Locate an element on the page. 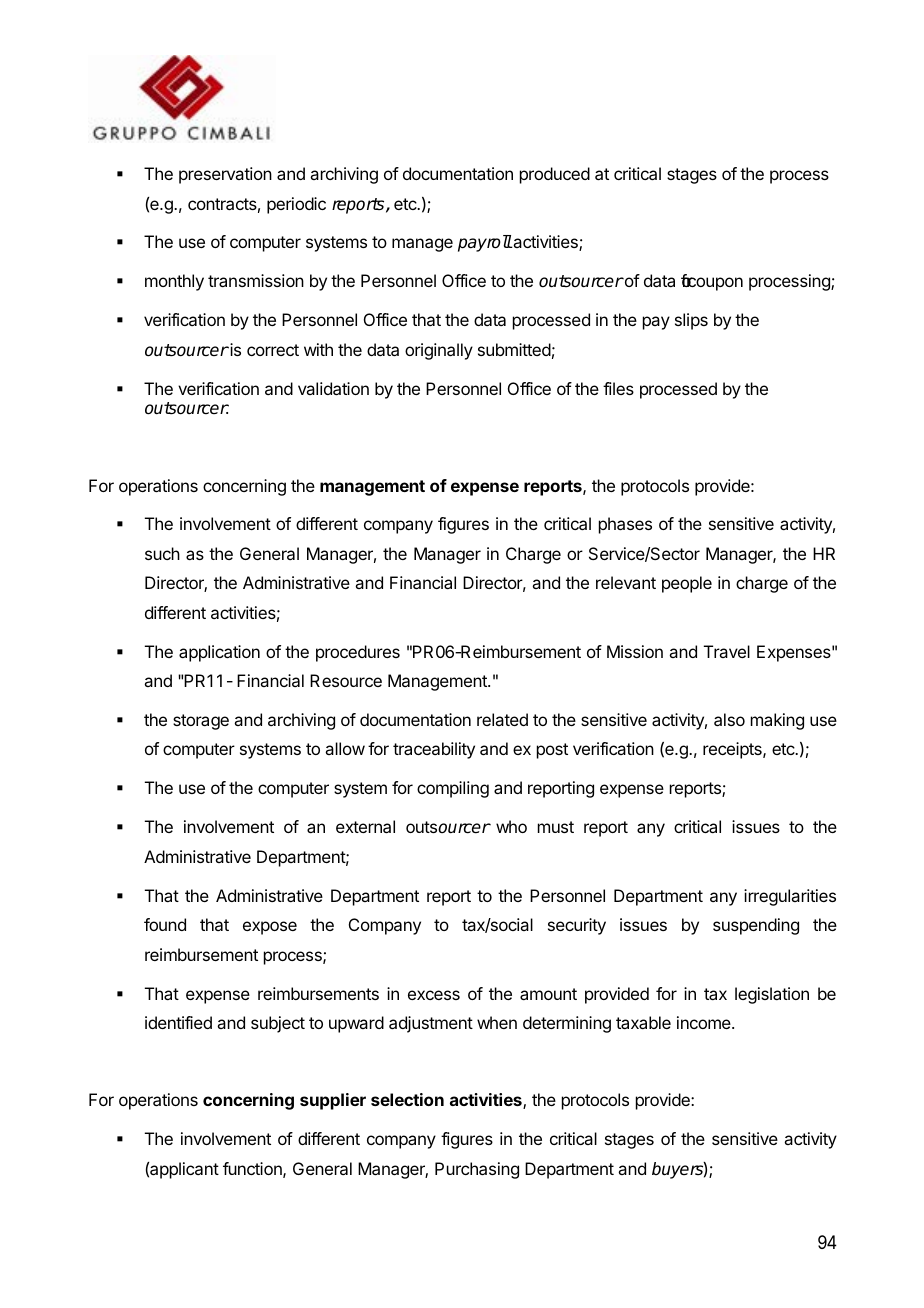  income is located at coordinates (705, 1022).
